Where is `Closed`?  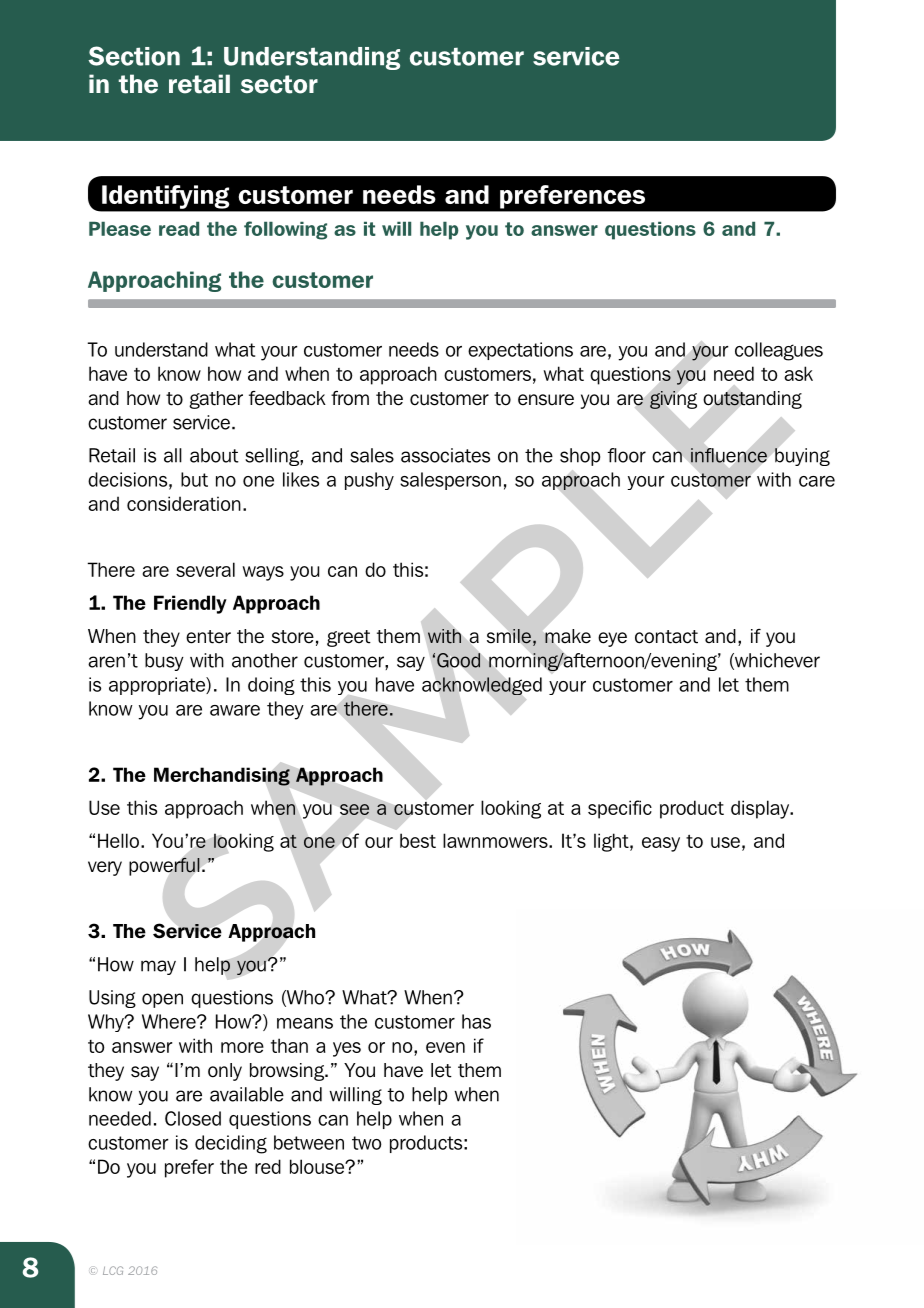 Closed is located at coordinates (193, 1118).
